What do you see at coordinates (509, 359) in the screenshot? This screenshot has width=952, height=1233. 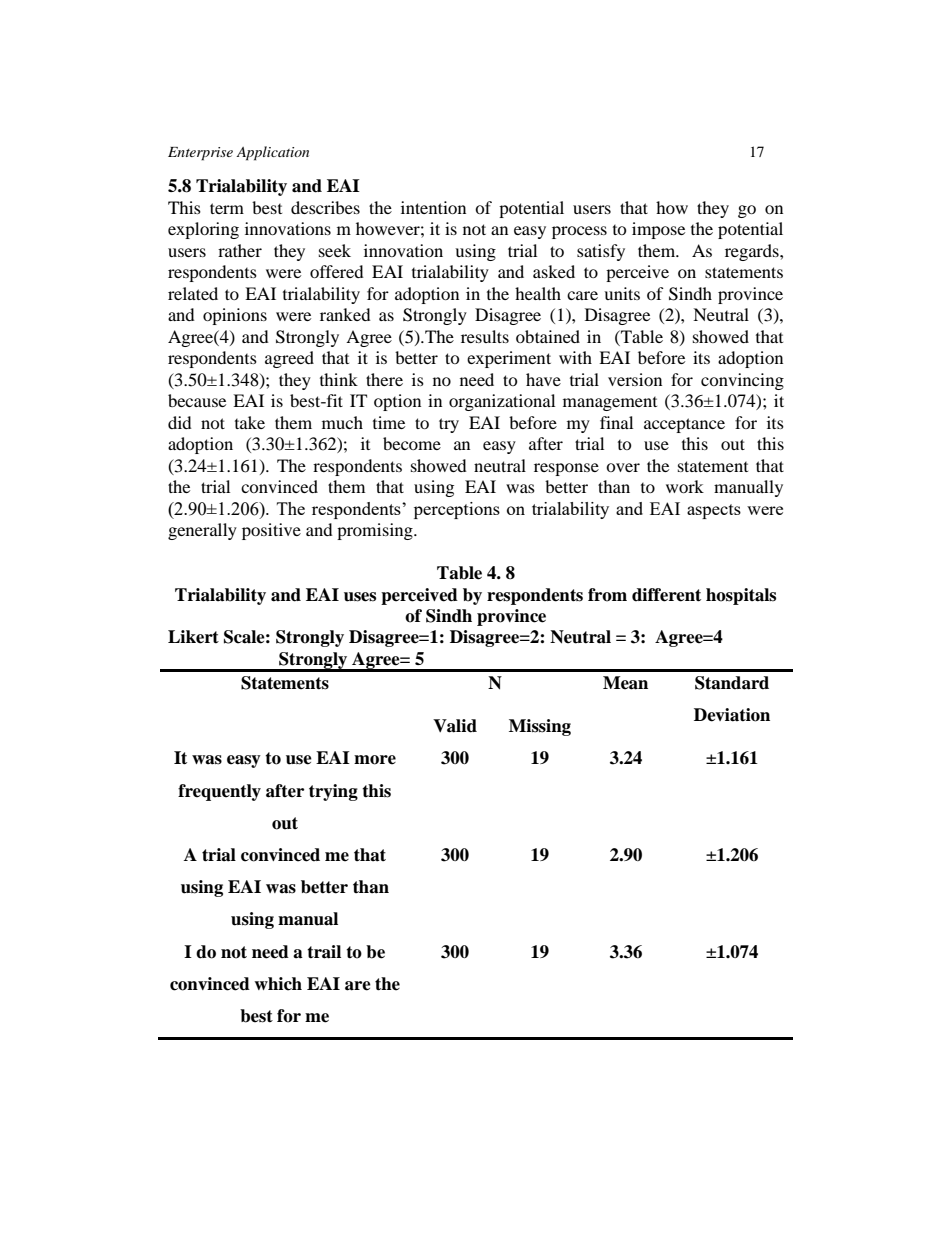 I see `experiment` at bounding box center [509, 359].
